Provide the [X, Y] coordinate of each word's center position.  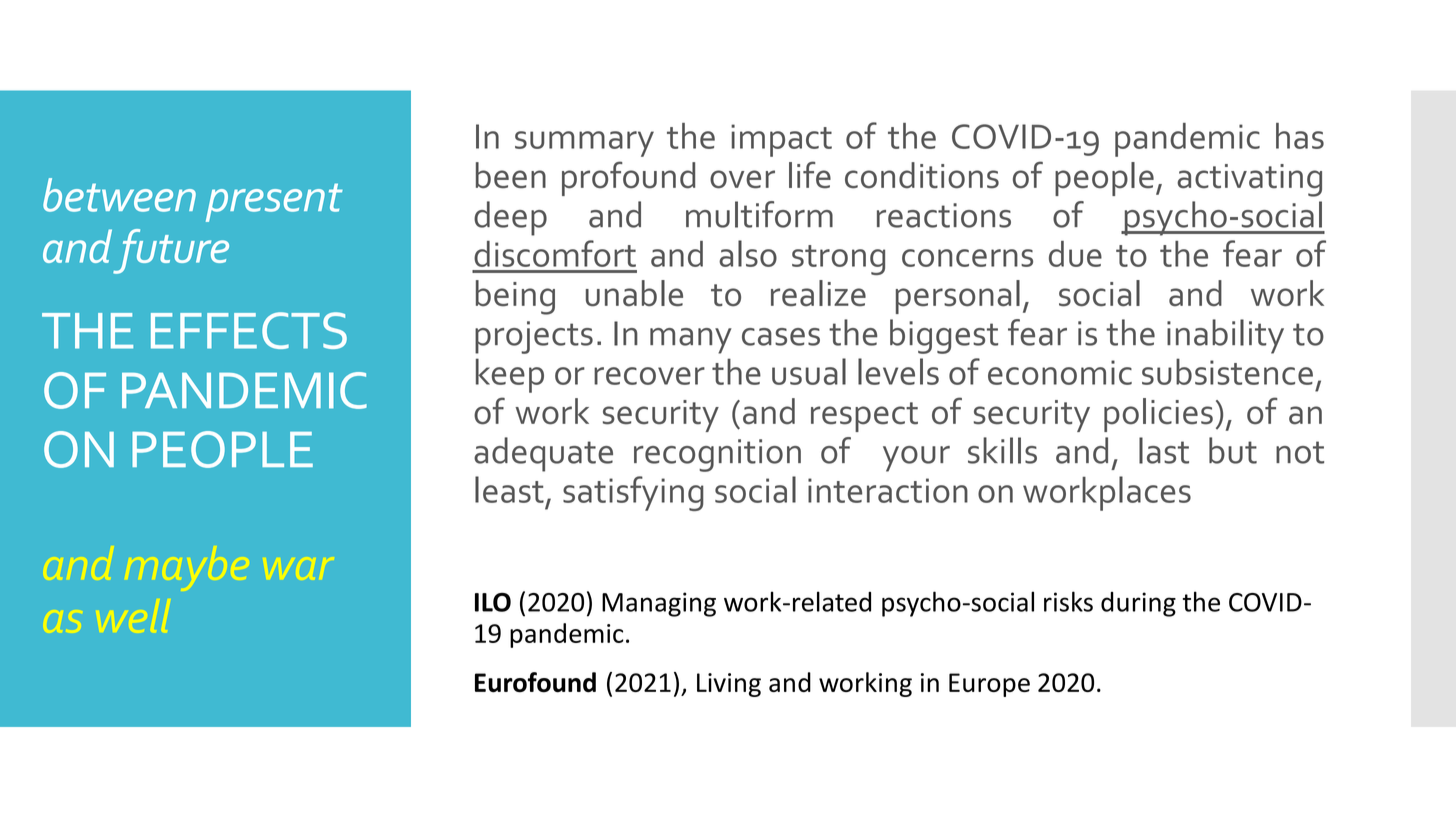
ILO [493, 602]
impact [781, 140]
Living [729, 685]
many [691, 341]
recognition [717, 455]
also [748, 253]
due [1075, 254]
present [274, 202]
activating [1249, 180]
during [1138, 604]
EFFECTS [249, 330]
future [171, 251]
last [1164, 450]
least [509, 489]
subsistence [1227, 371]
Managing [659, 604]
